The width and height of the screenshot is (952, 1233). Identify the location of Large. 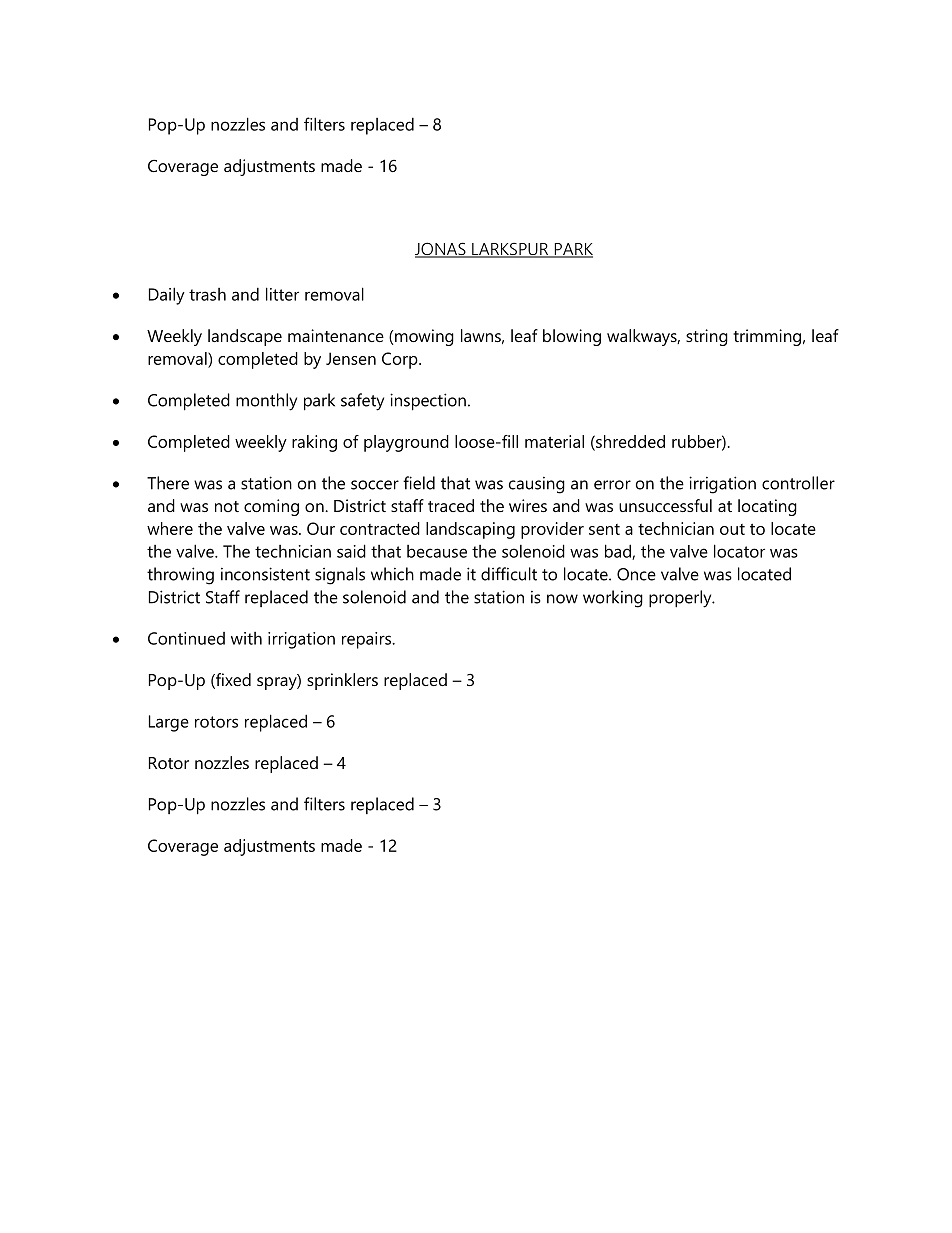
(169, 723).
